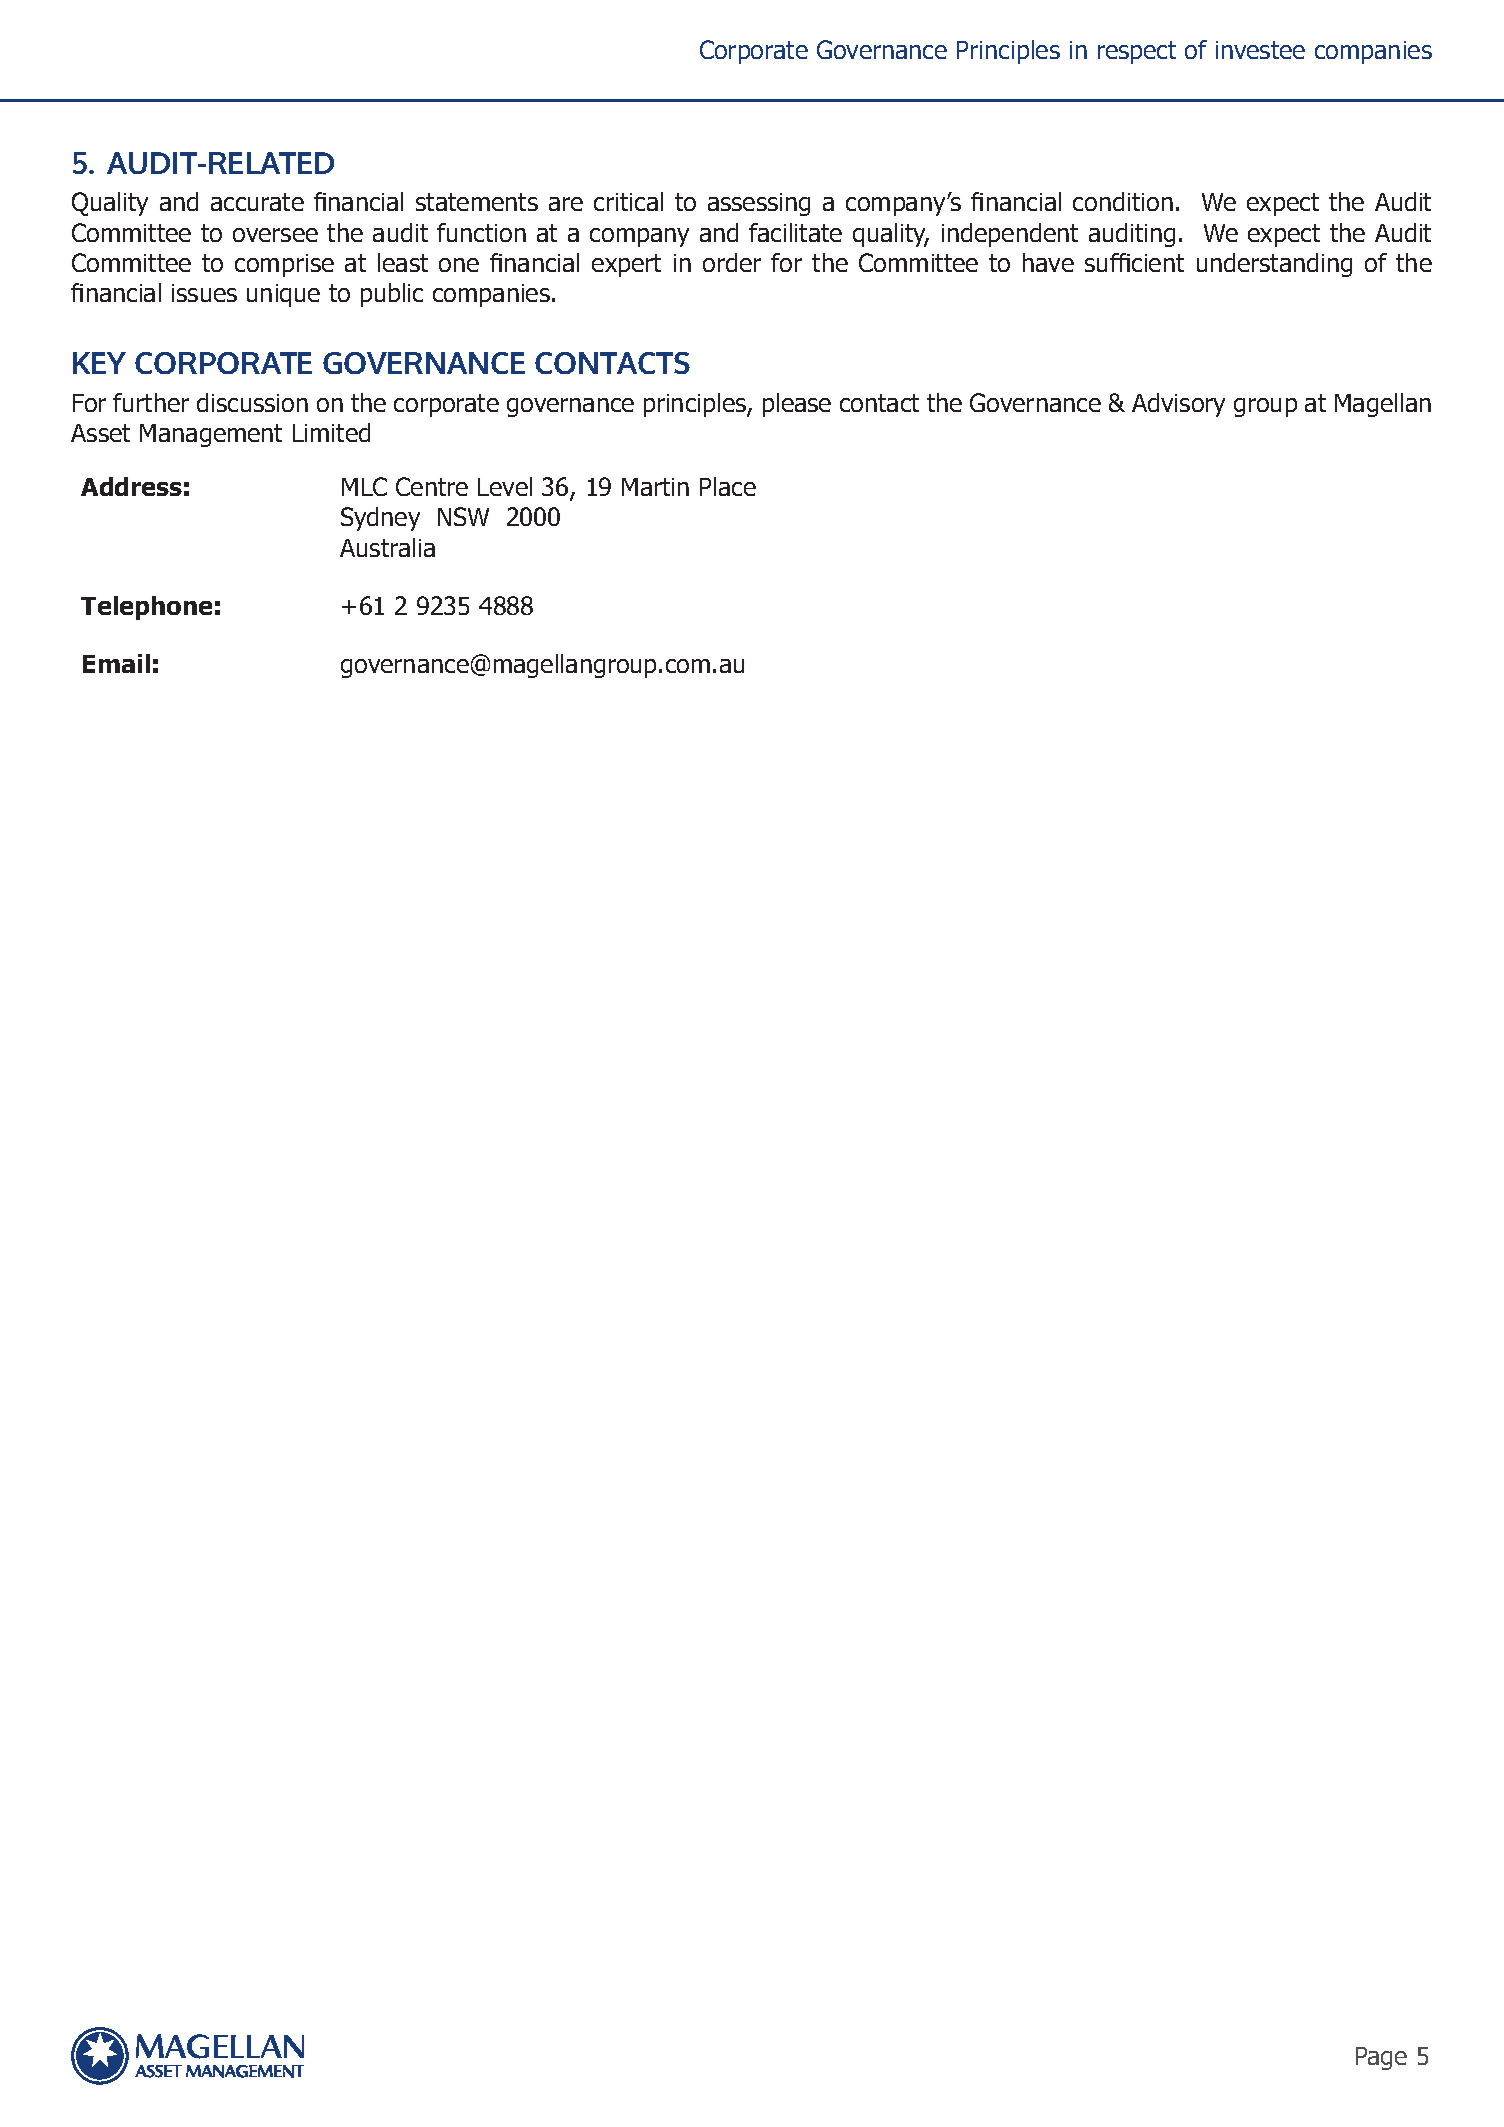 This screenshot has width=1504, height=2127. I want to click on Page, so click(1381, 2058).
